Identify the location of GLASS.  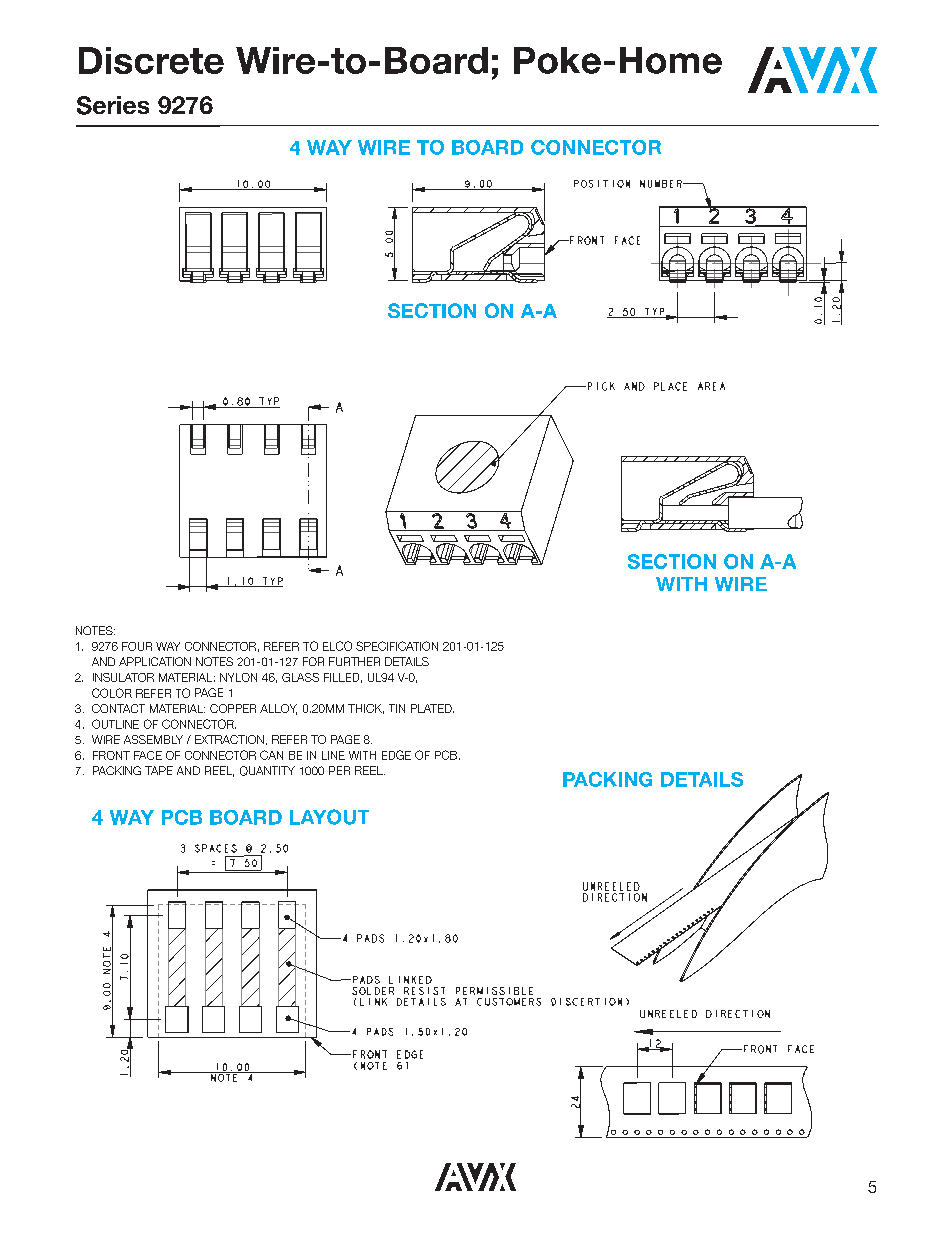
(300, 677).
